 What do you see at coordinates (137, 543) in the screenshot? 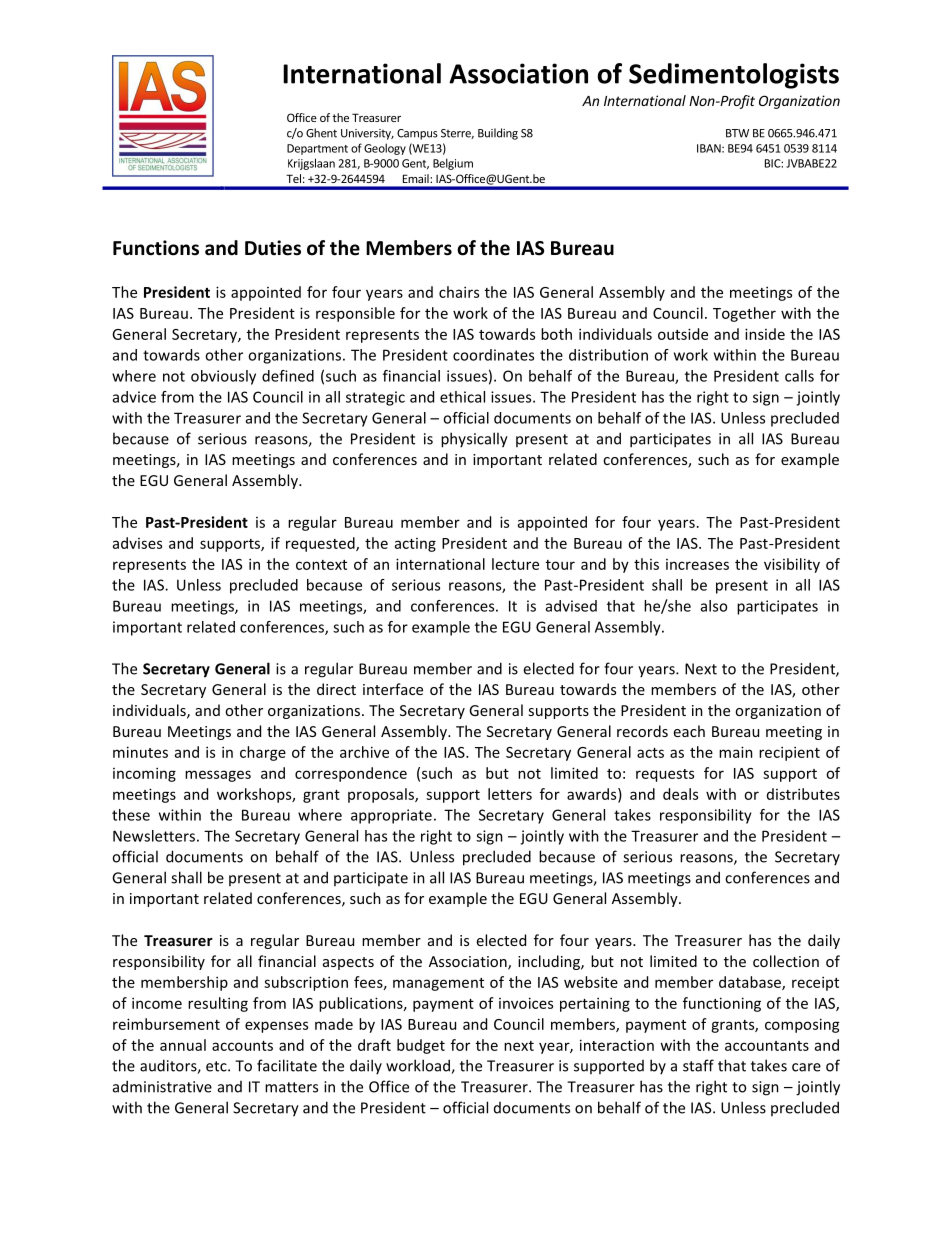
I see `advises` at bounding box center [137, 543].
